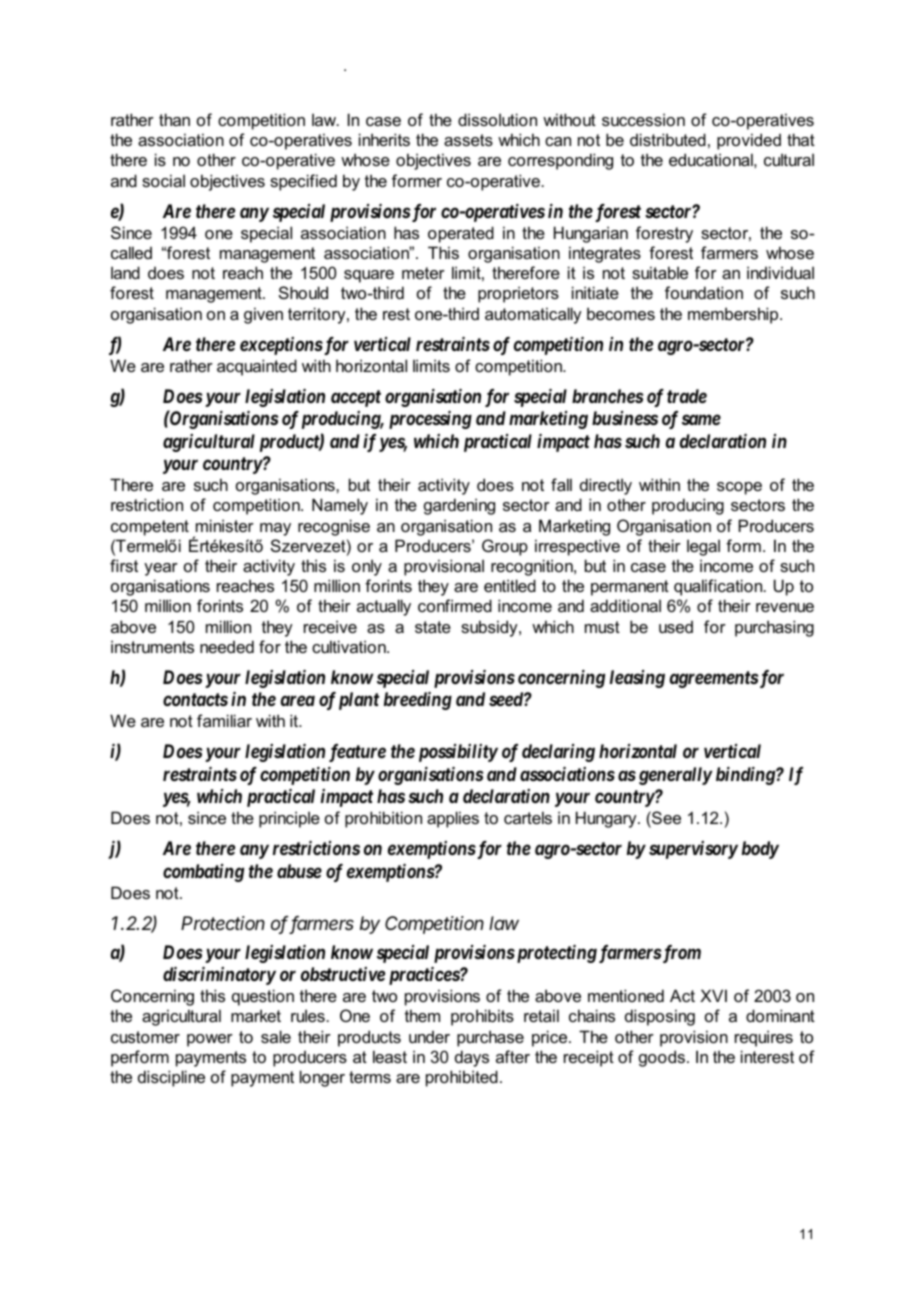  Describe the element at coordinates (455, 605) in the document. I see `confirmed` at that location.
